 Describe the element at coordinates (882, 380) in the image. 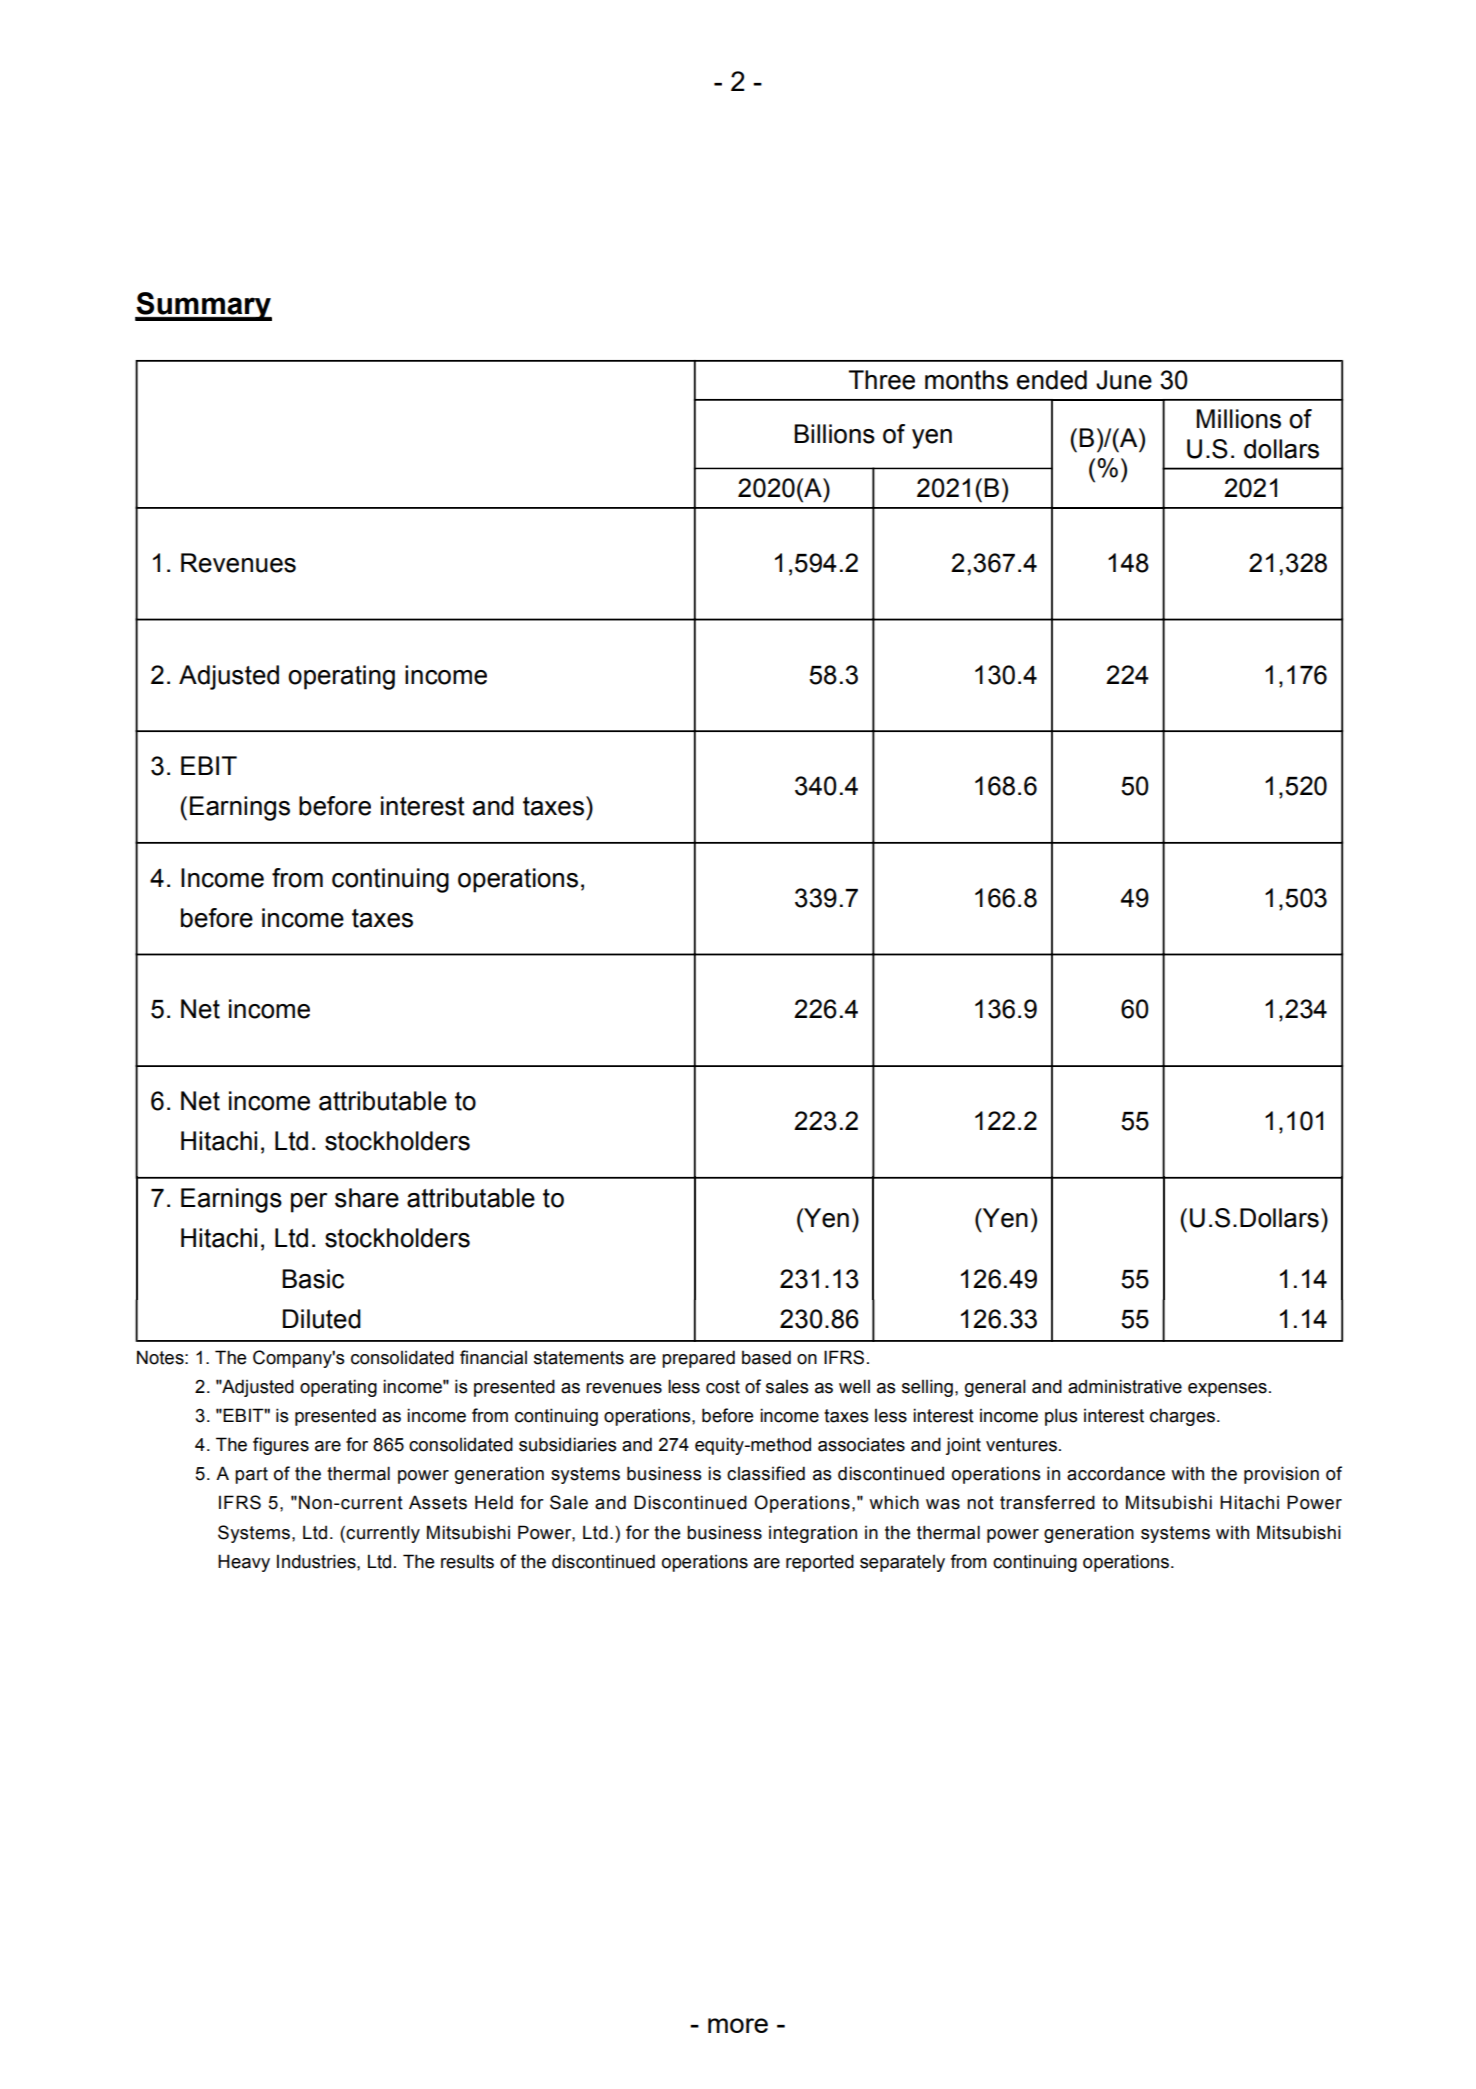

I see `Three` at that location.
